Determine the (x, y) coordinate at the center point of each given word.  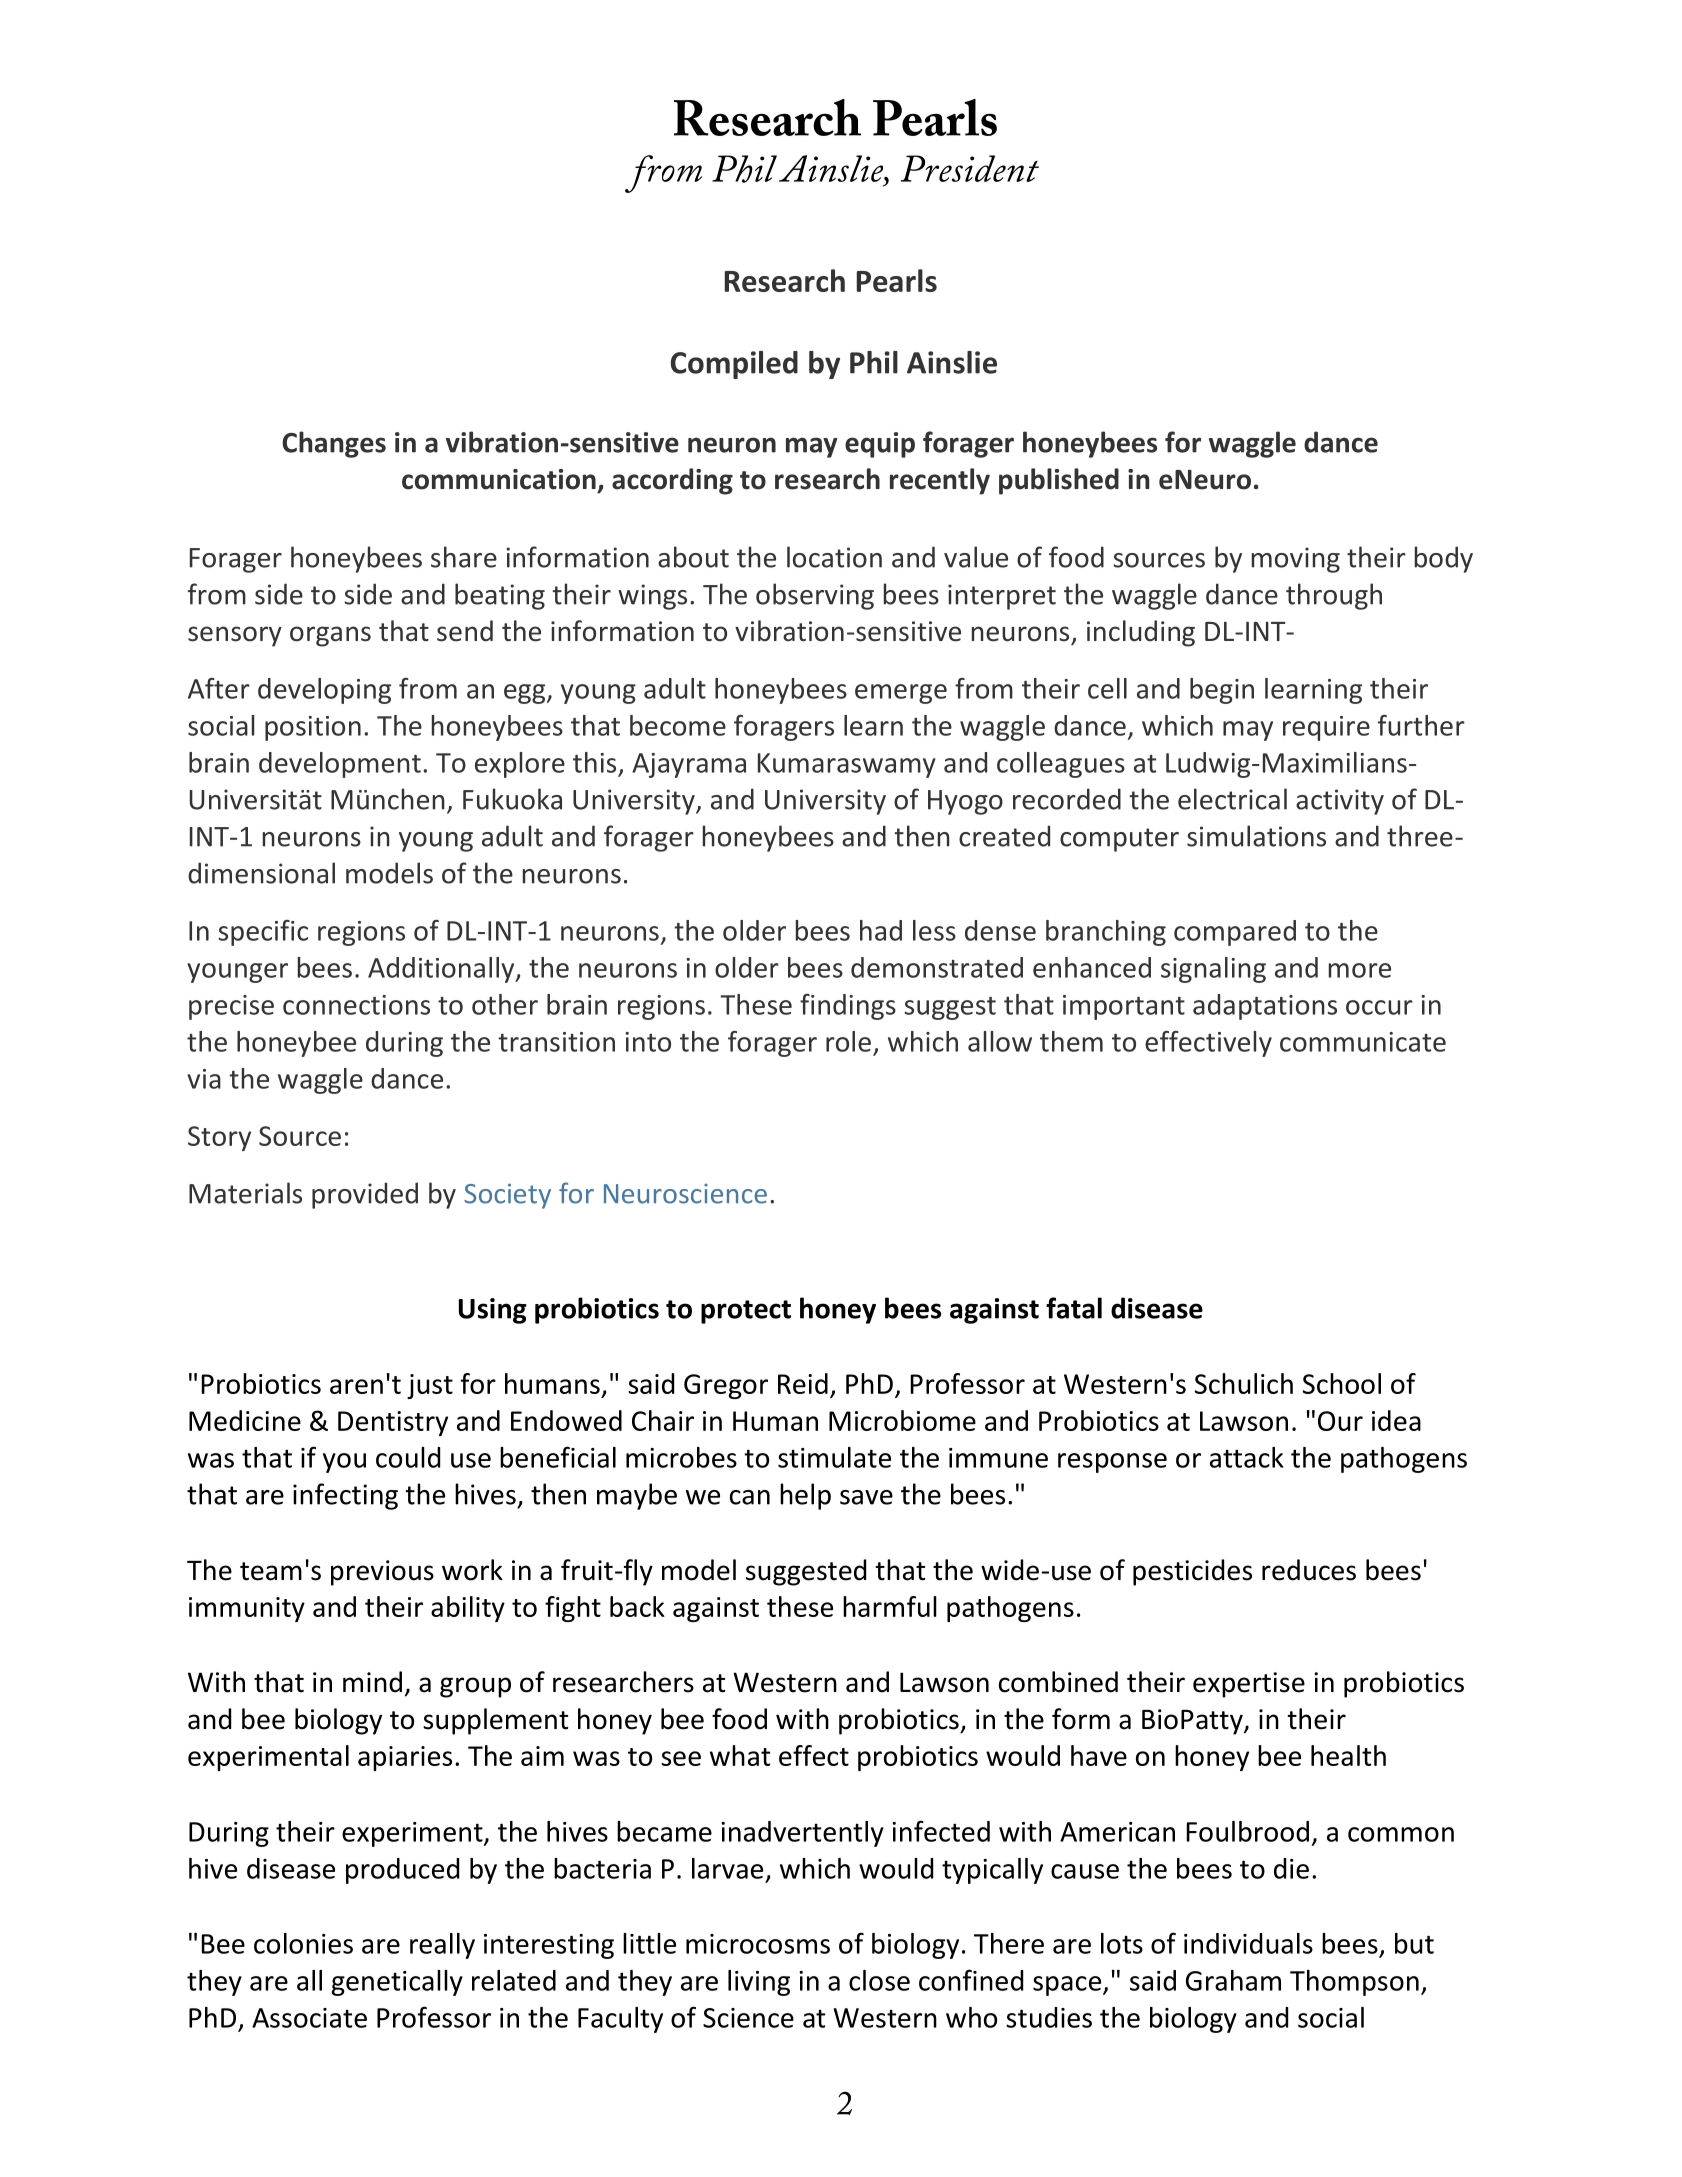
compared (1235, 933)
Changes (334, 444)
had (881, 930)
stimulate (834, 1457)
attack (1247, 1457)
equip (880, 445)
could (408, 1457)
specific (263, 933)
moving (1296, 560)
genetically (397, 1983)
